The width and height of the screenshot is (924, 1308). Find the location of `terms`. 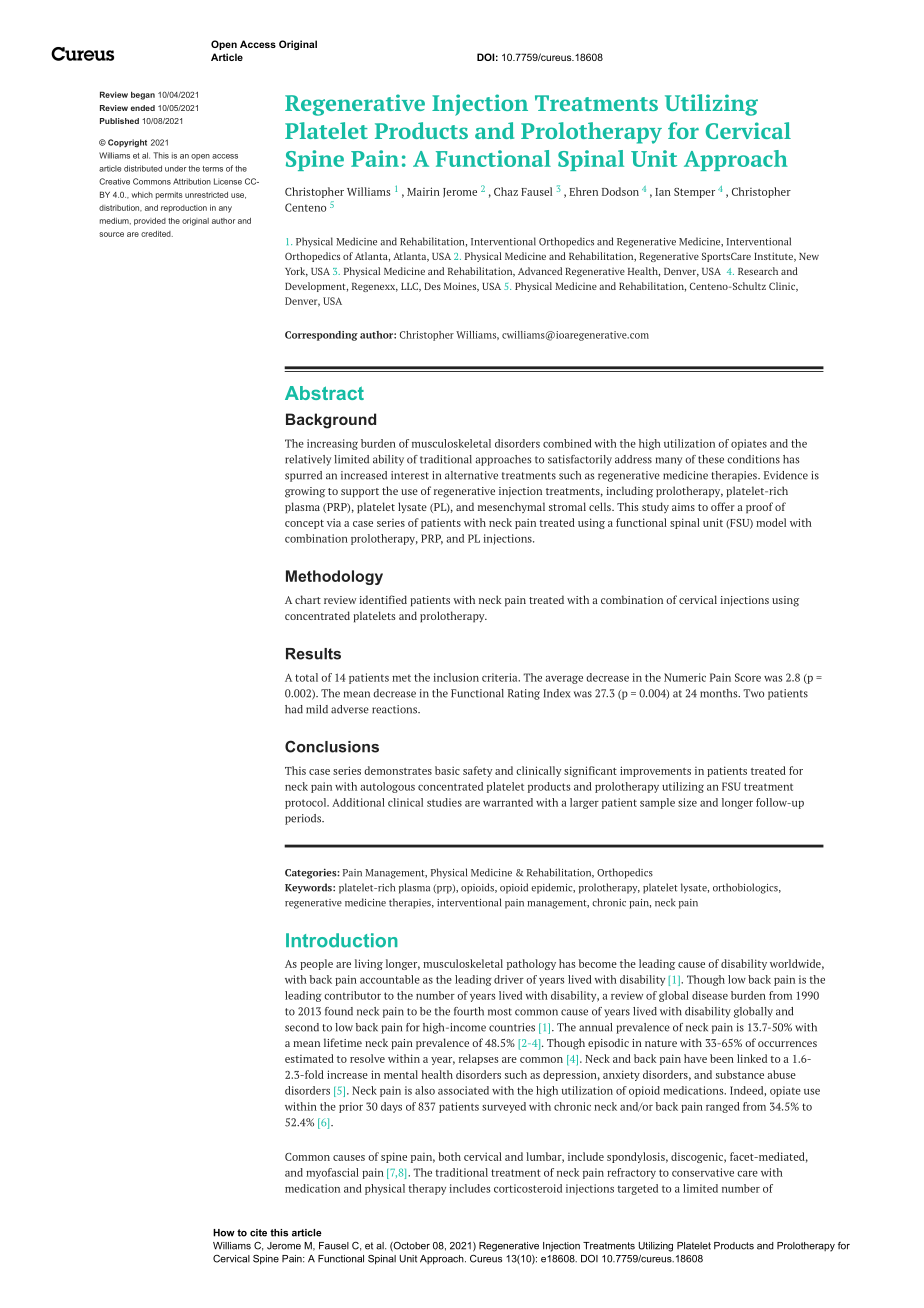

terms is located at coordinates (213, 169).
